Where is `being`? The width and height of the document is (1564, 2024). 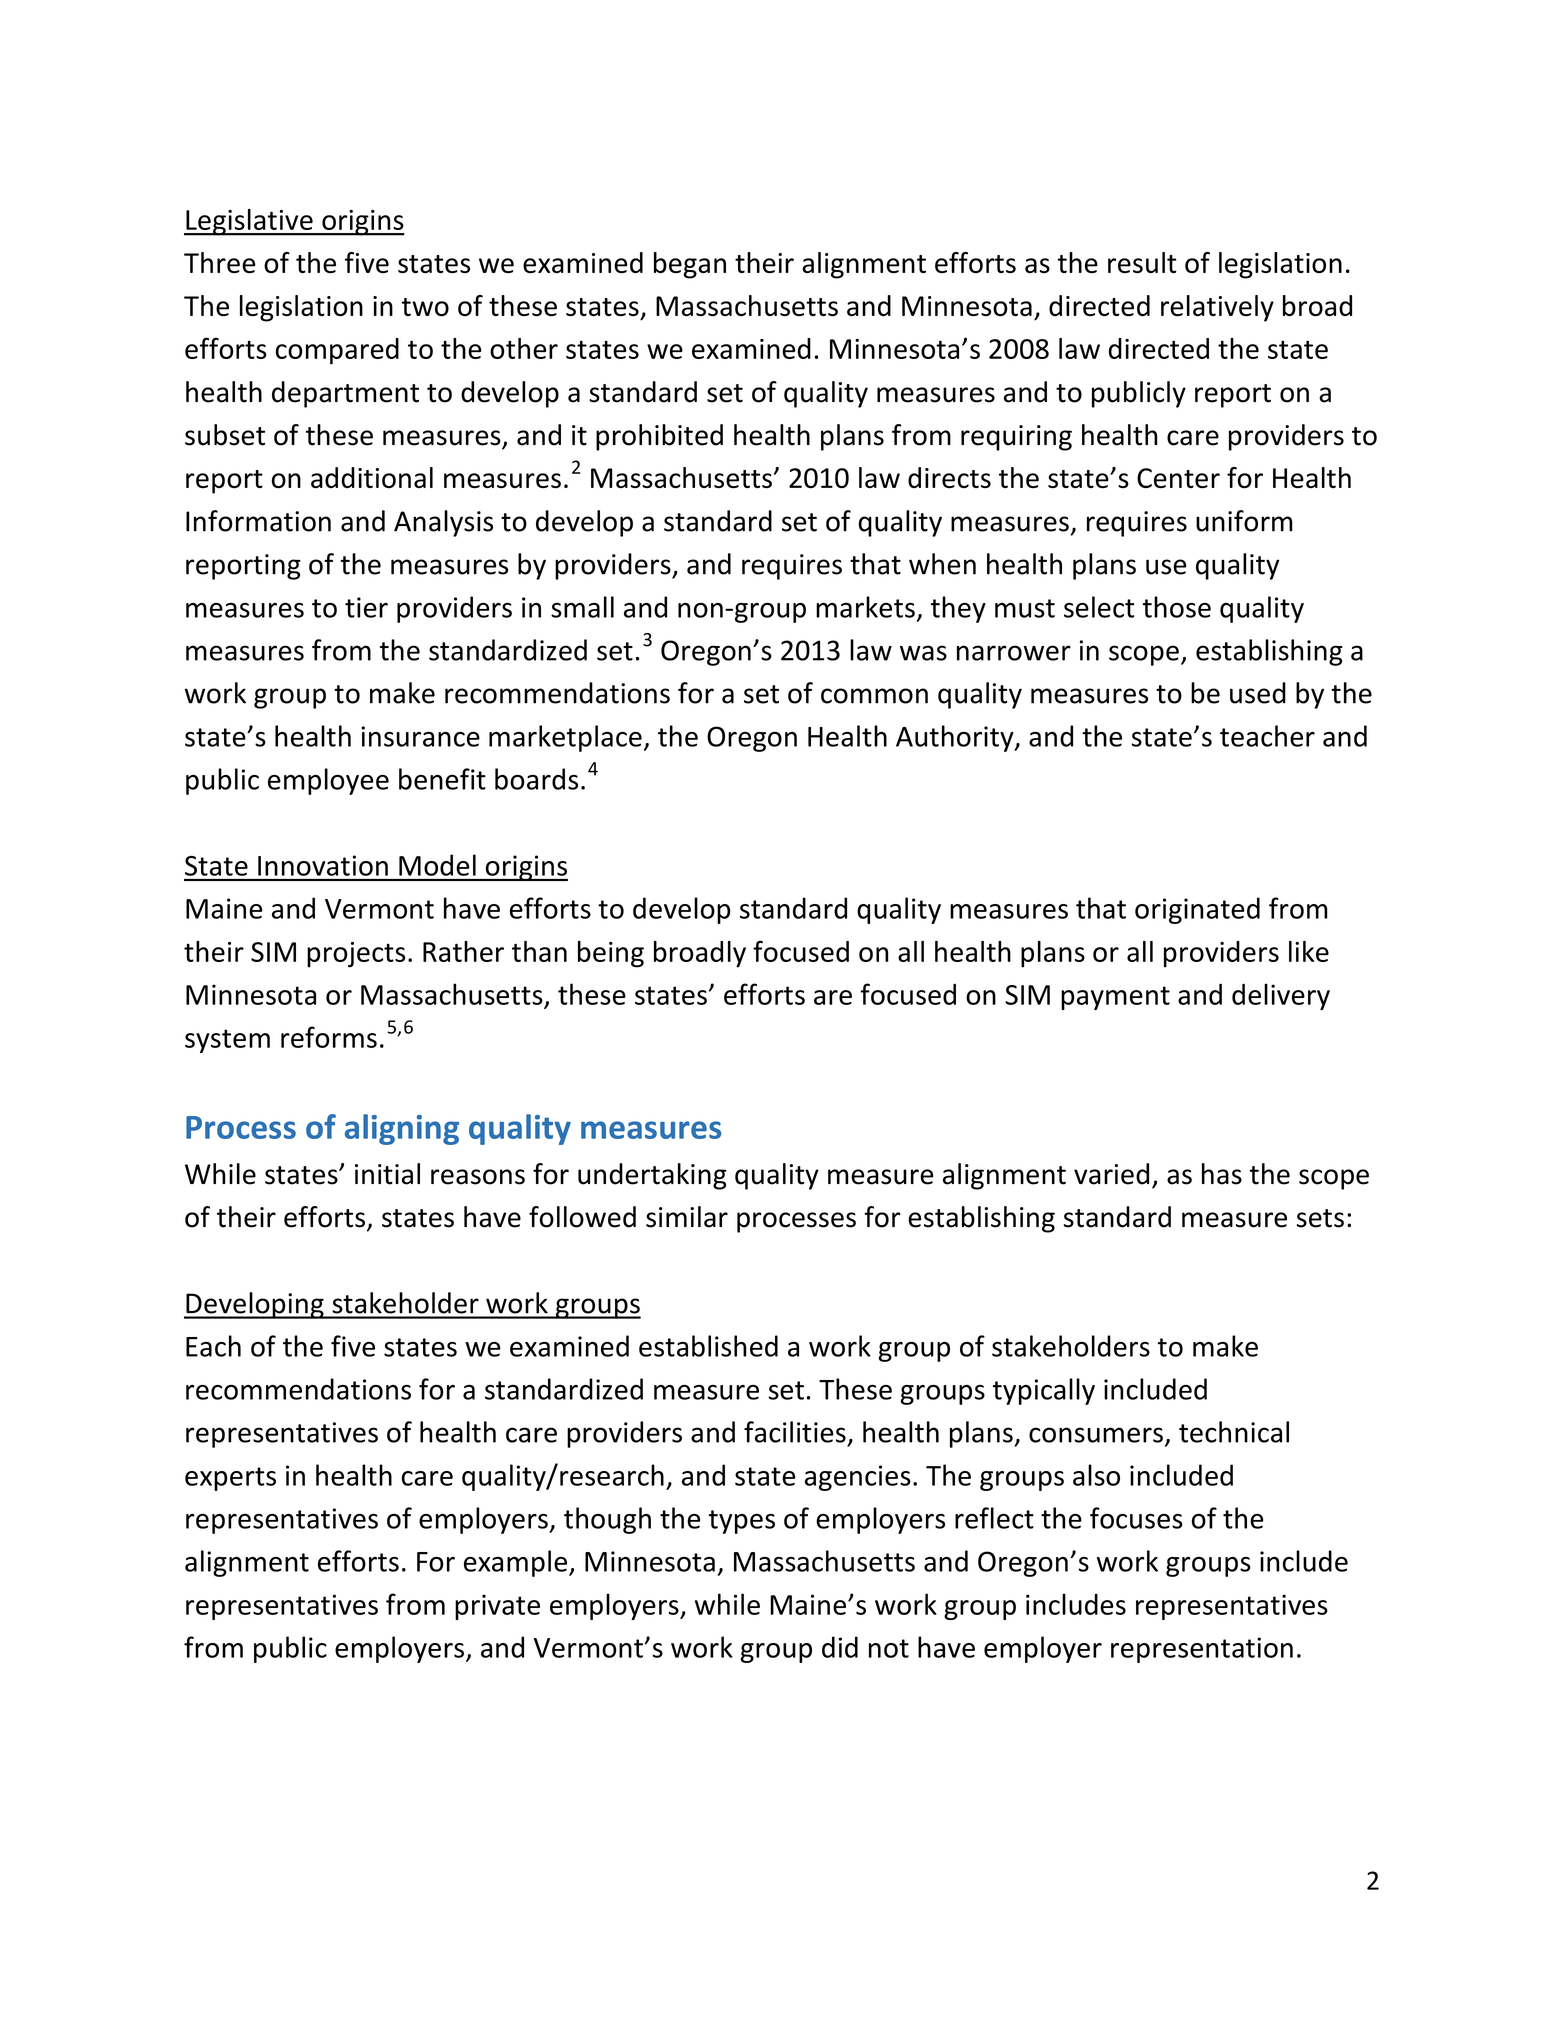
being is located at coordinates (611, 954).
